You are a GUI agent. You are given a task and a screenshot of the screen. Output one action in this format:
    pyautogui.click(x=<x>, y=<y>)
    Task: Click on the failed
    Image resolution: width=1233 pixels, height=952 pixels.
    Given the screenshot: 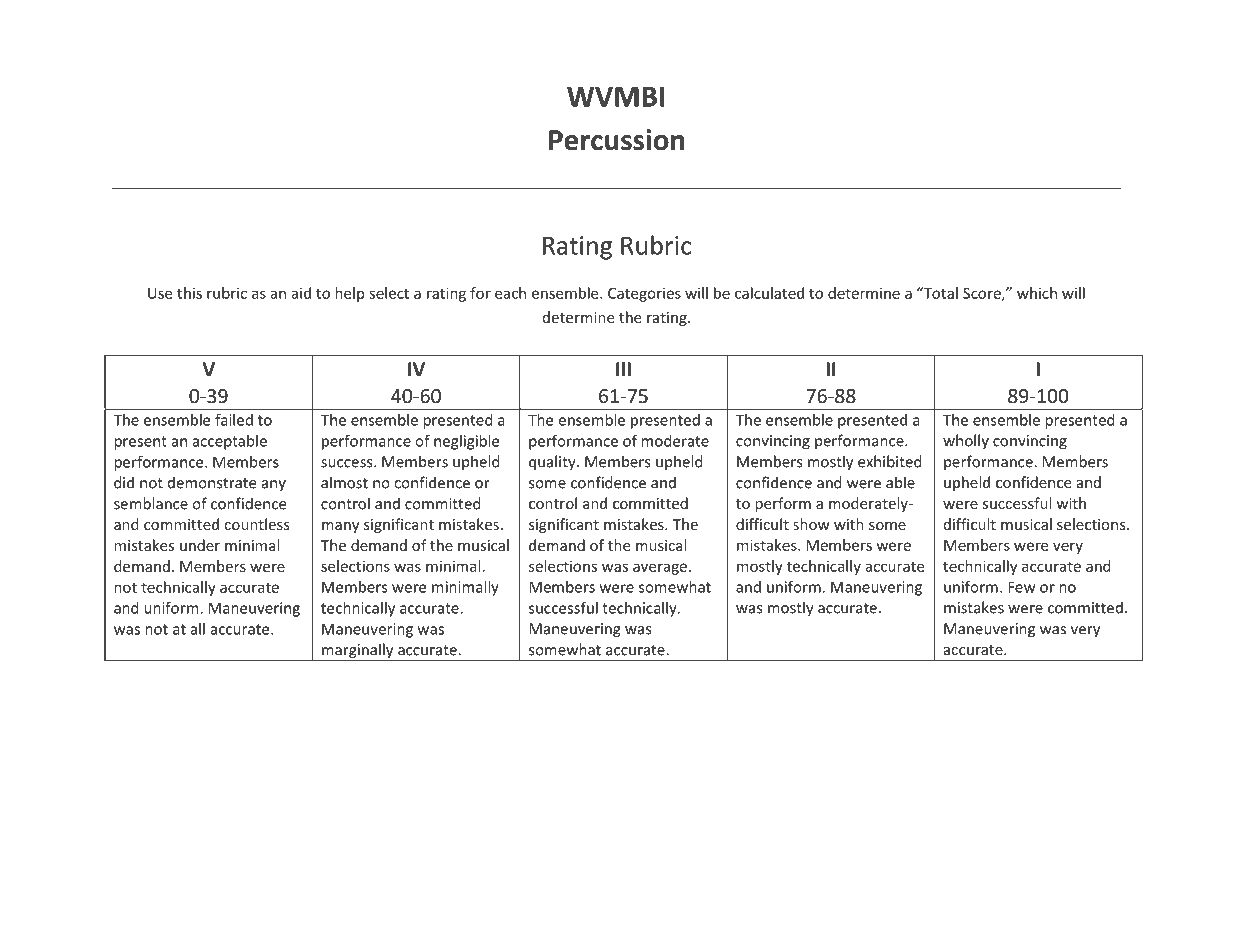 What is the action you would take?
    pyautogui.click(x=234, y=420)
